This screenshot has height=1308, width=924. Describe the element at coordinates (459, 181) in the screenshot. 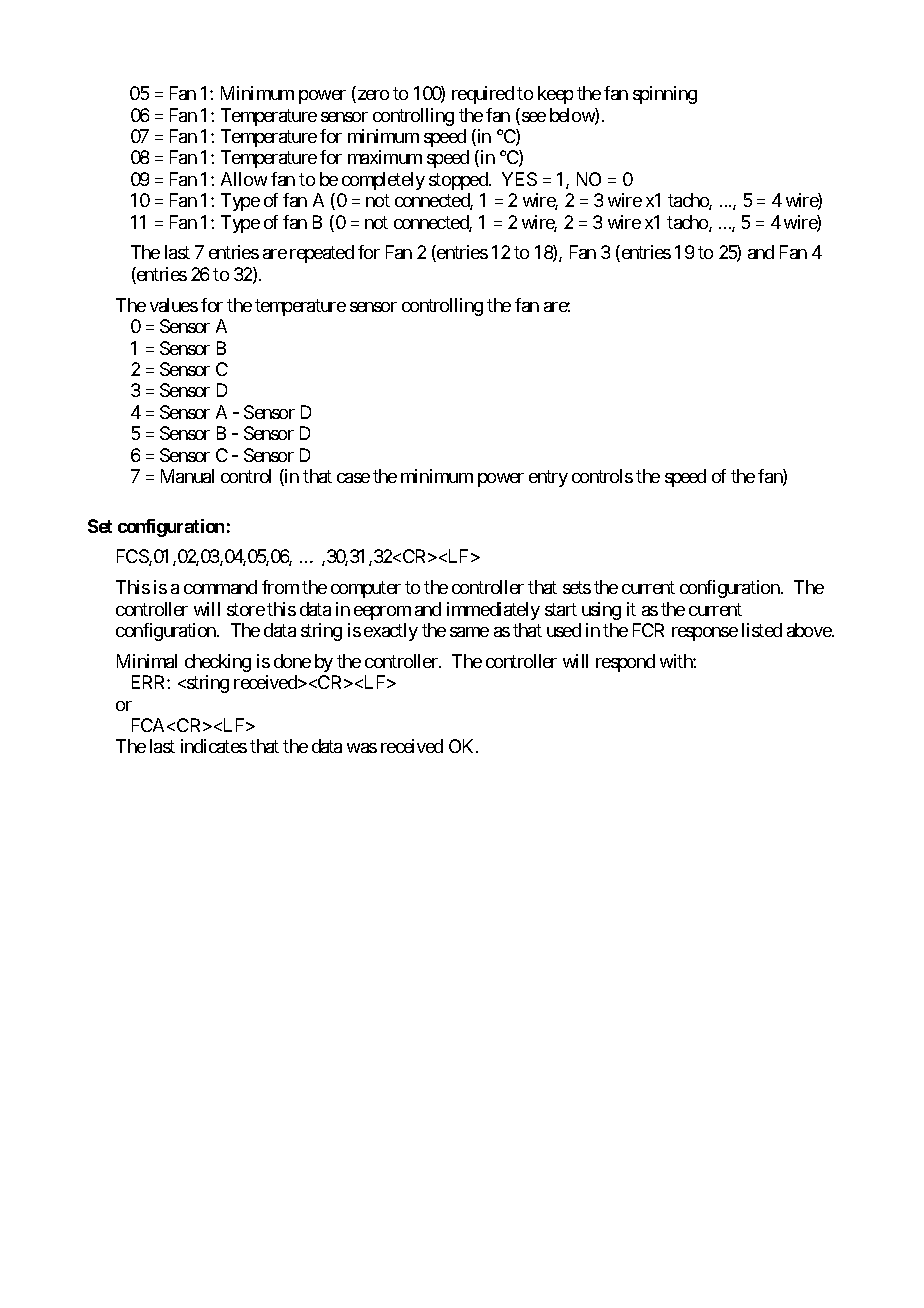

I see `stopped` at that location.
